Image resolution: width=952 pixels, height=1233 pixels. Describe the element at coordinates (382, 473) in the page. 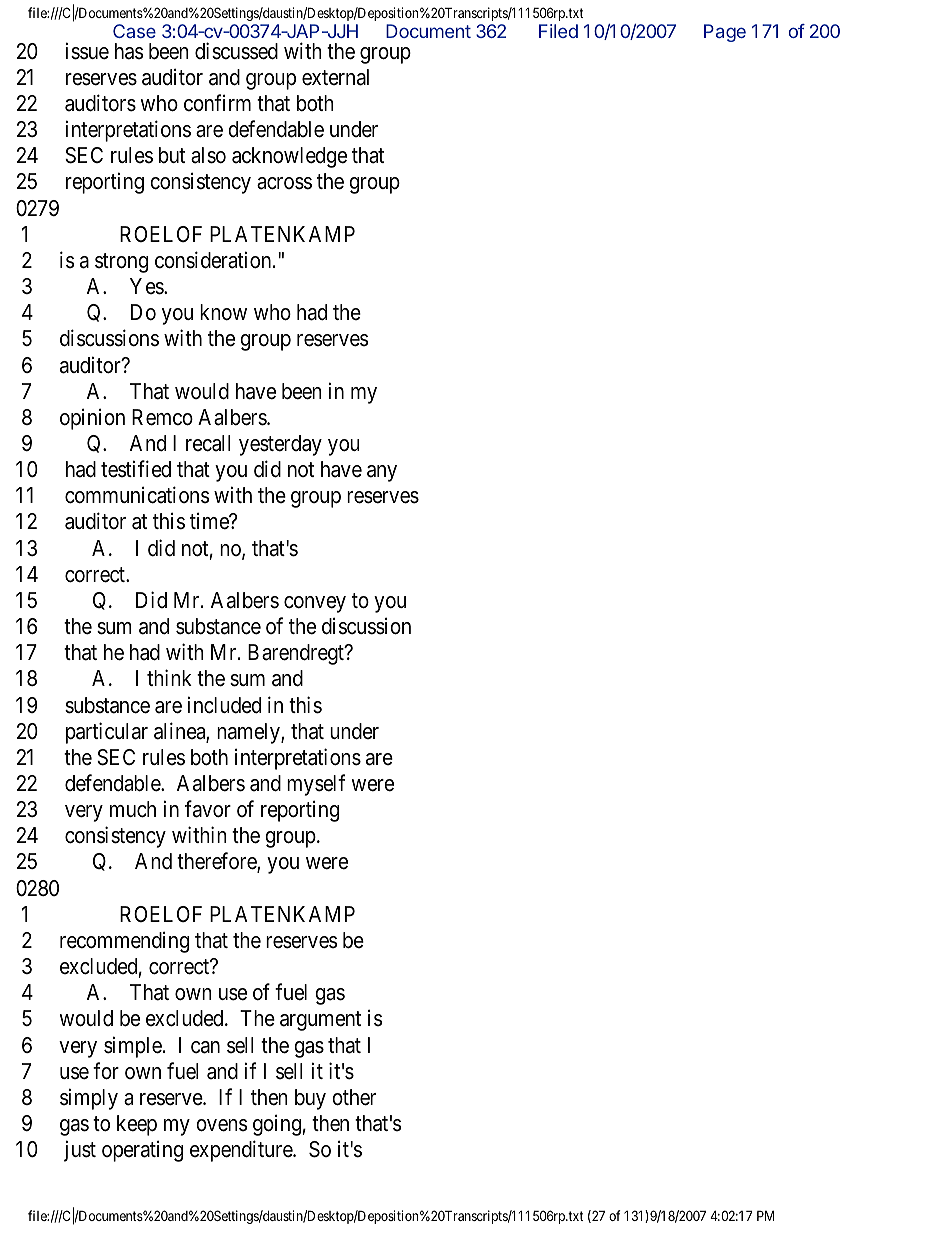

I see `any` at that location.
